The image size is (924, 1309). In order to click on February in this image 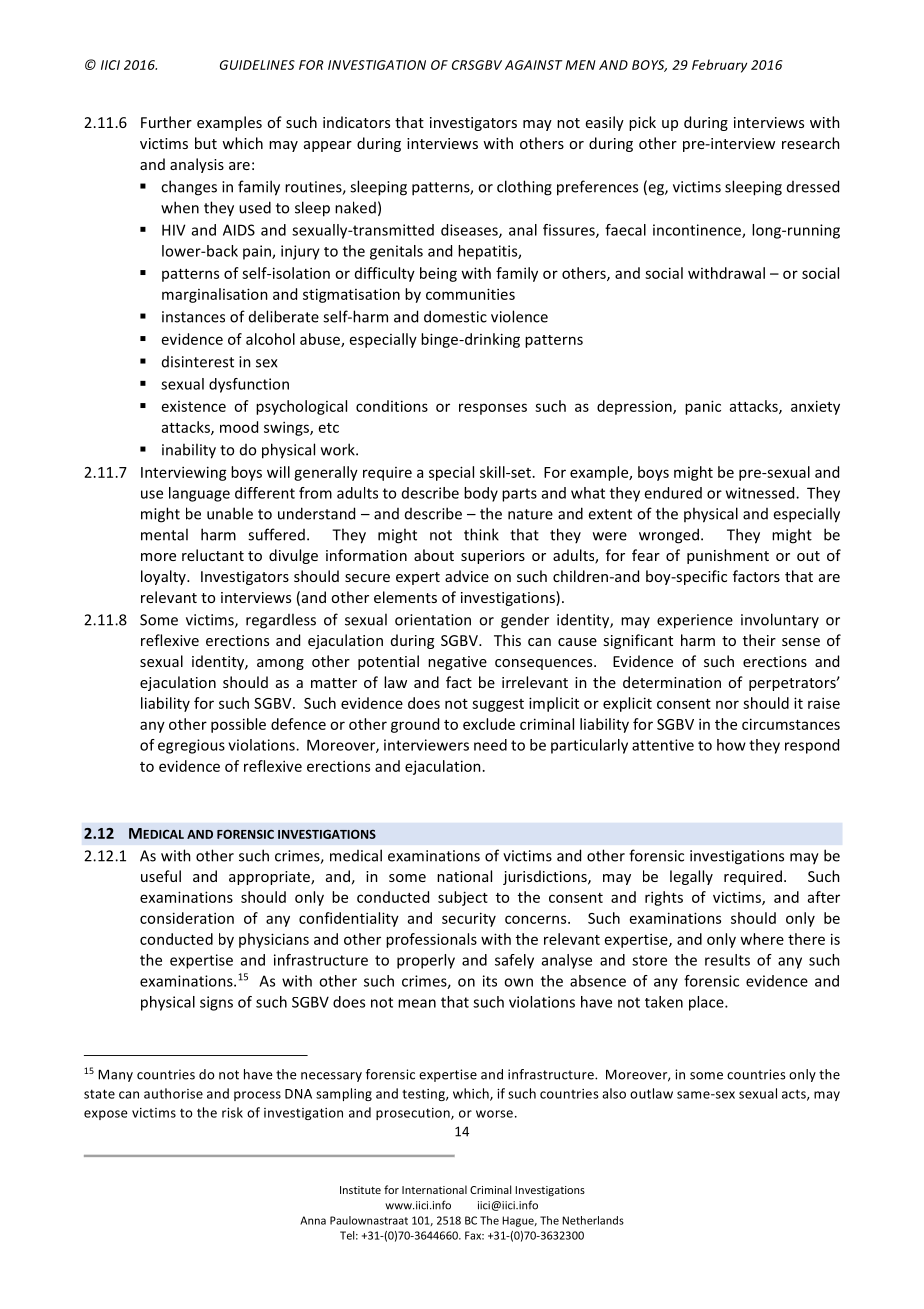, I will do `click(719, 66)`.
